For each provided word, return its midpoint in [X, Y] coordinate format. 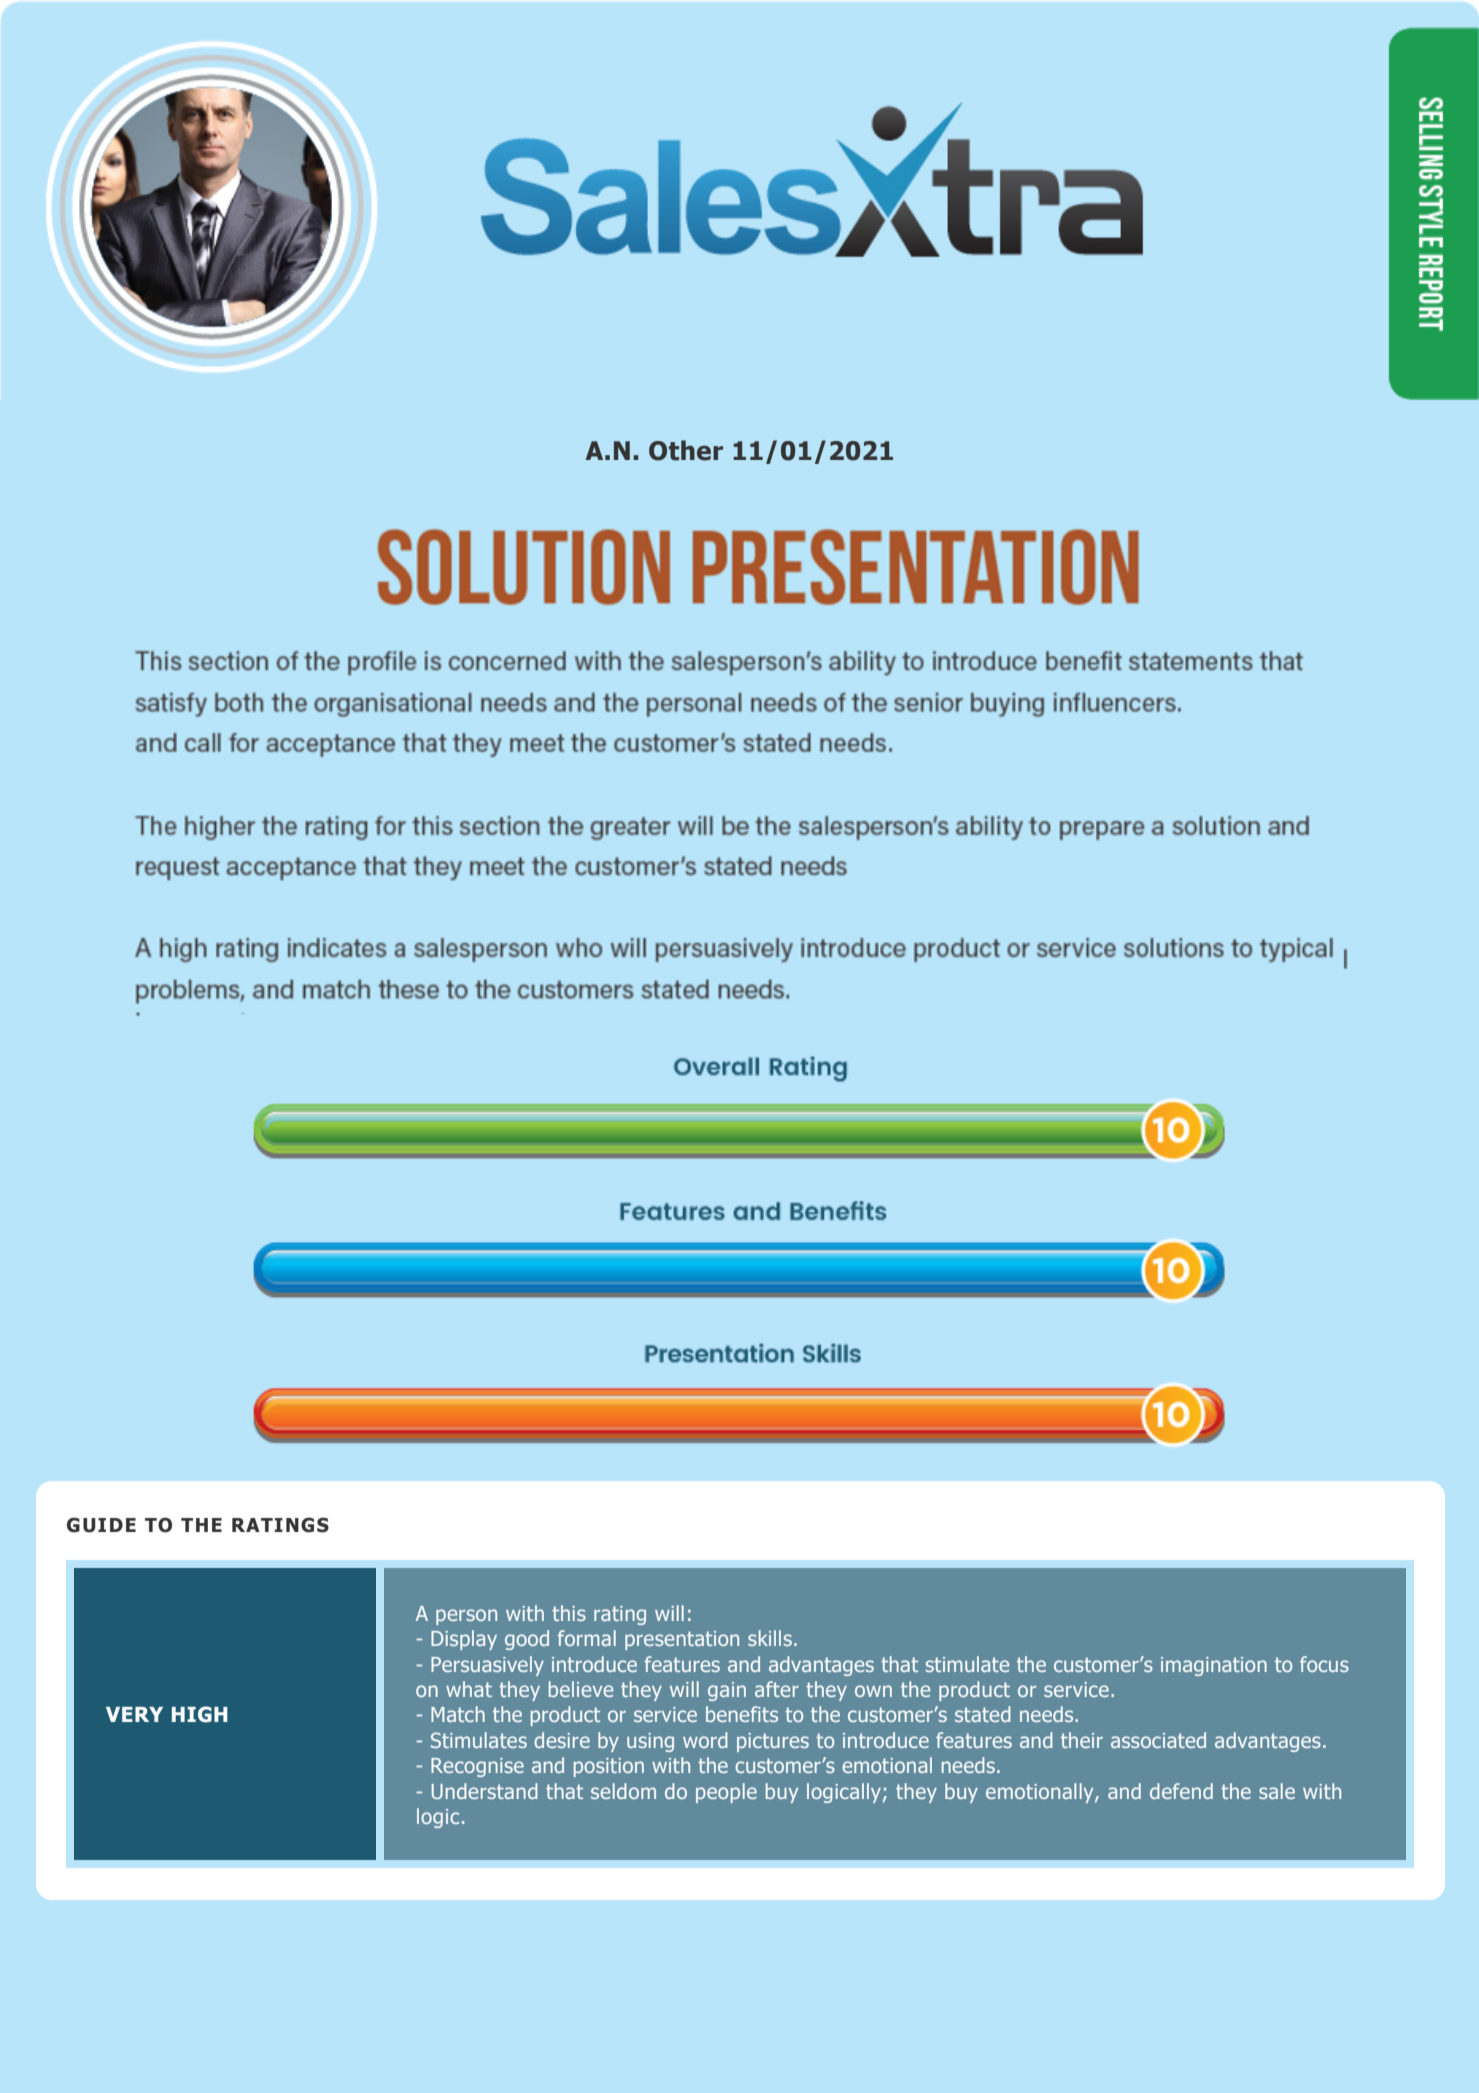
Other [686, 450]
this [569, 1613]
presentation [682, 1640]
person [466, 1617]
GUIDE [101, 1525]
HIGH [200, 1714]
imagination [1214, 1666]
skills [770, 1638]
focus [1324, 1664]
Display [464, 1640]
